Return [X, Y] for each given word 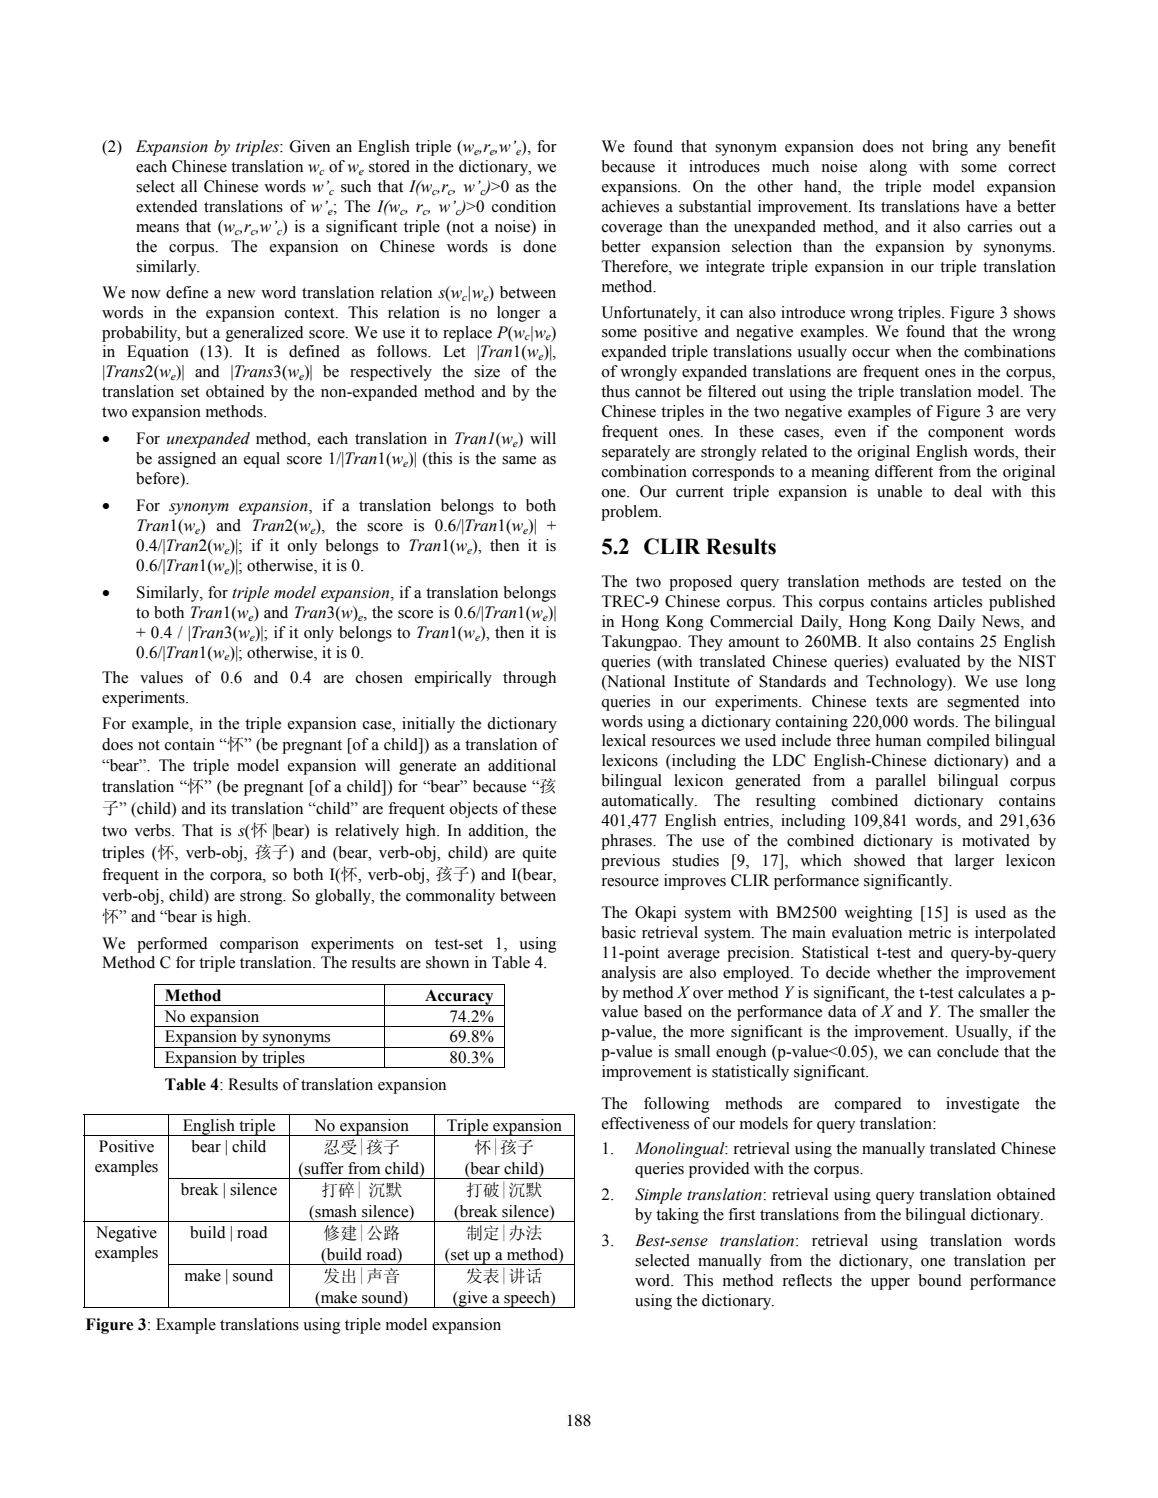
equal [262, 460]
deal [968, 491]
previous [630, 862]
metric [930, 932]
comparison [259, 945]
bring [950, 148]
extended [167, 206]
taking [677, 1216]
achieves [630, 206]
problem [631, 513]
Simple [658, 1196]
